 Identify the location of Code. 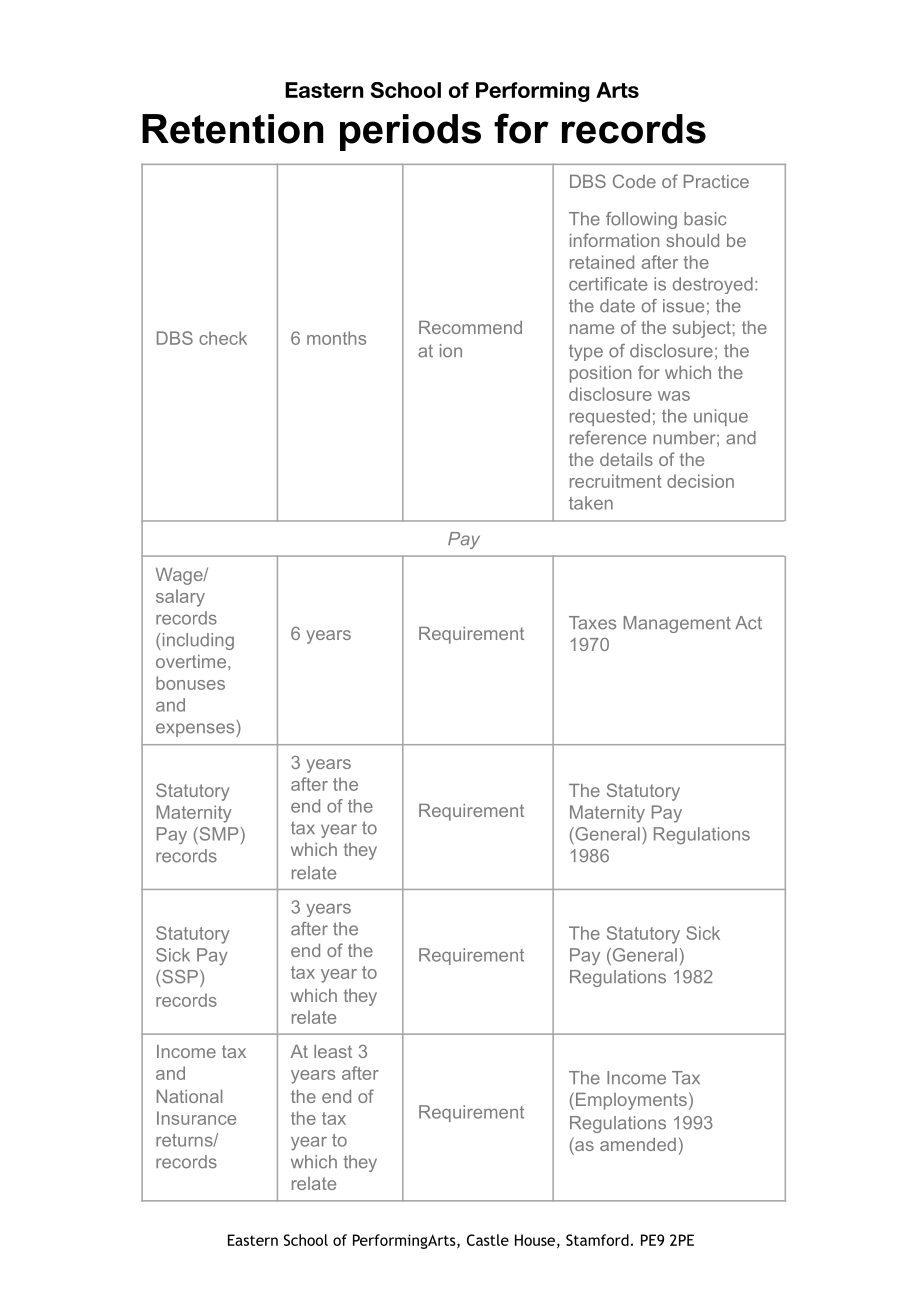
(634, 181).
